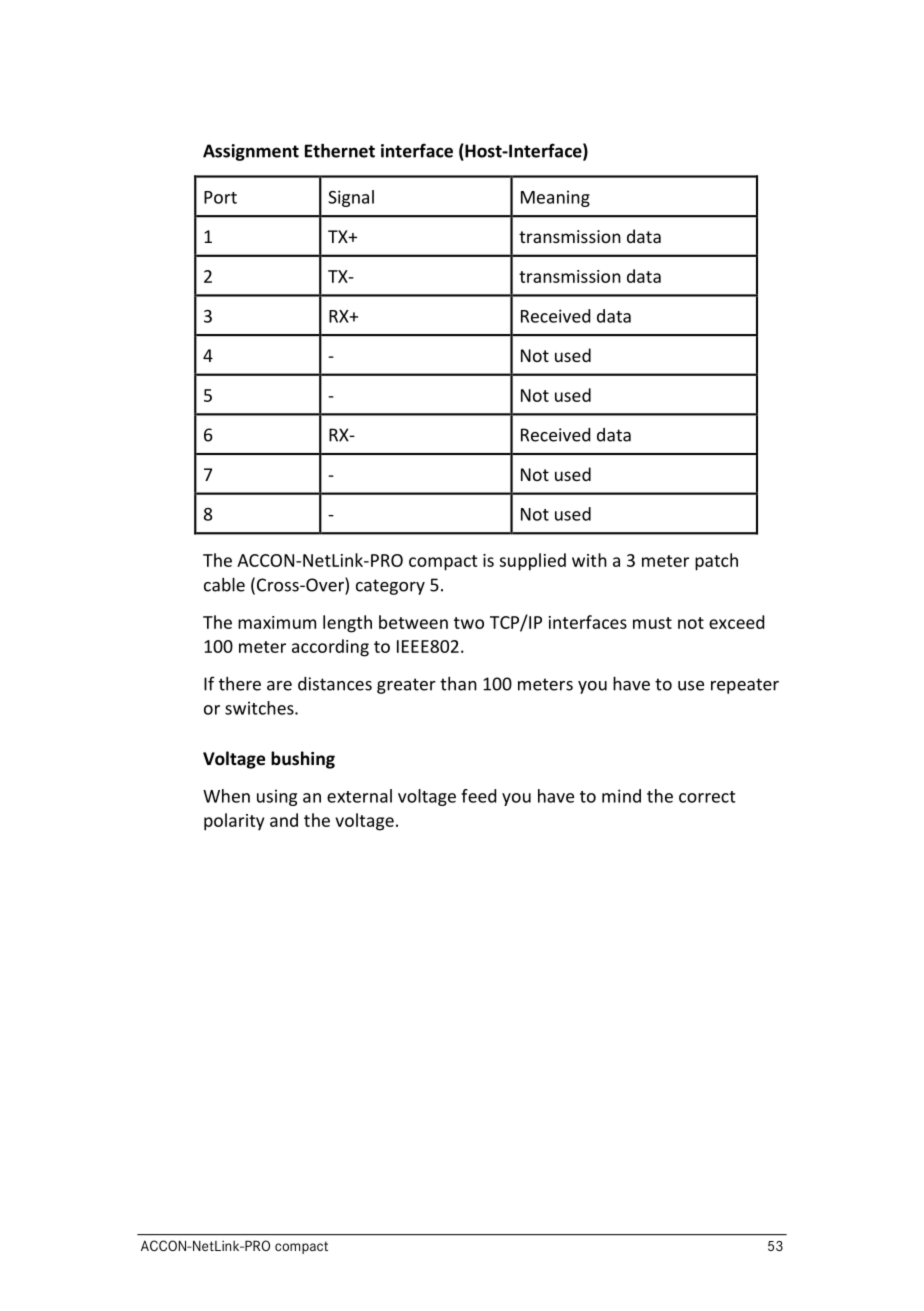 The image size is (924, 1311). Describe the element at coordinates (478, 796) in the screenshot. I see `feed` at that location.
